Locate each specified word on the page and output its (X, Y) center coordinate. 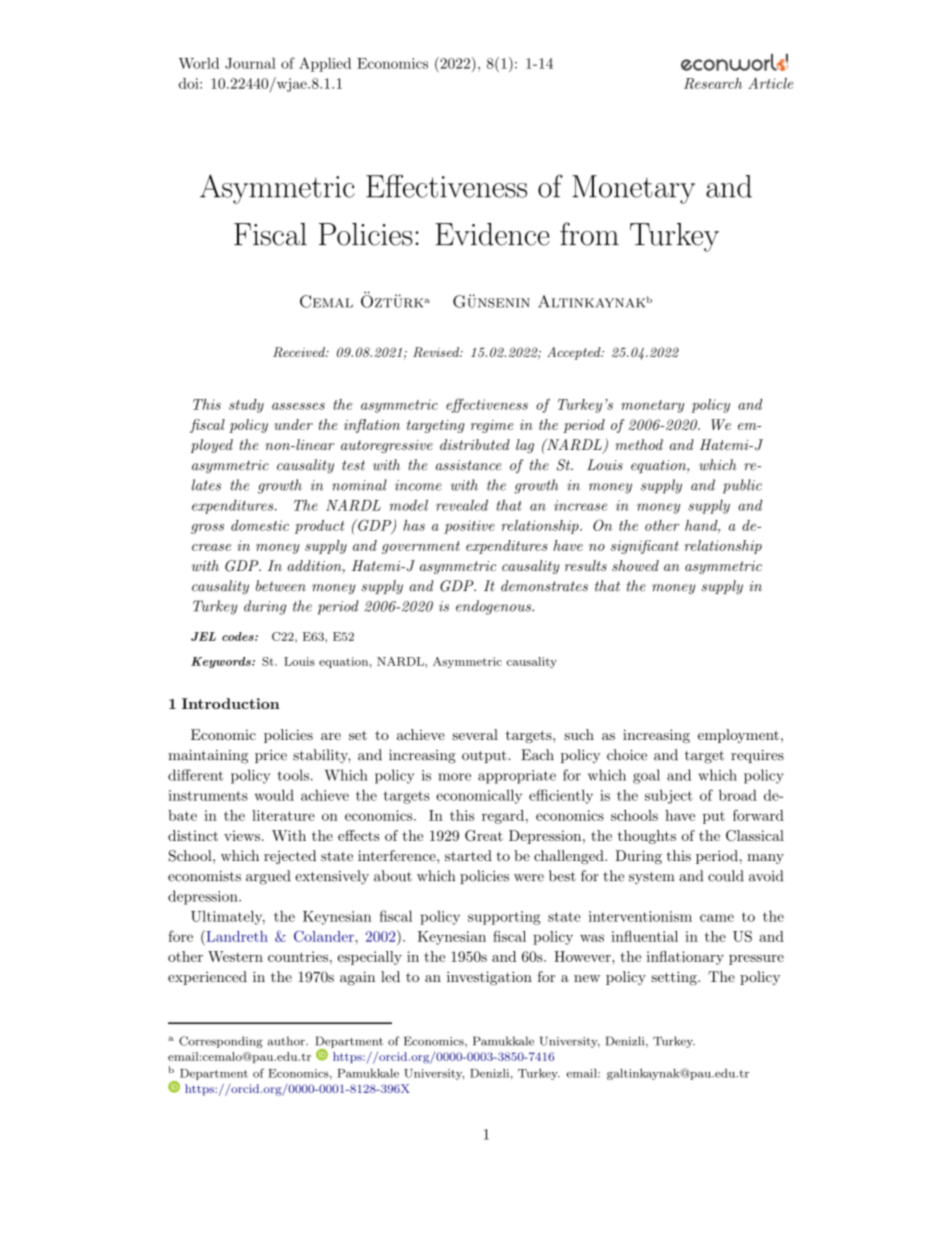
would (274, 795)
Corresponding (221, 1042)
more (454, 777)
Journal (250, 63)
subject (669, 797)
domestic (260, 525)
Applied (325, 64)
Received (300, 352)
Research (713, 83)
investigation (489, 978)
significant (645, 547)
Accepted (574, 353)
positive (469, 527)
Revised (437, 352)
